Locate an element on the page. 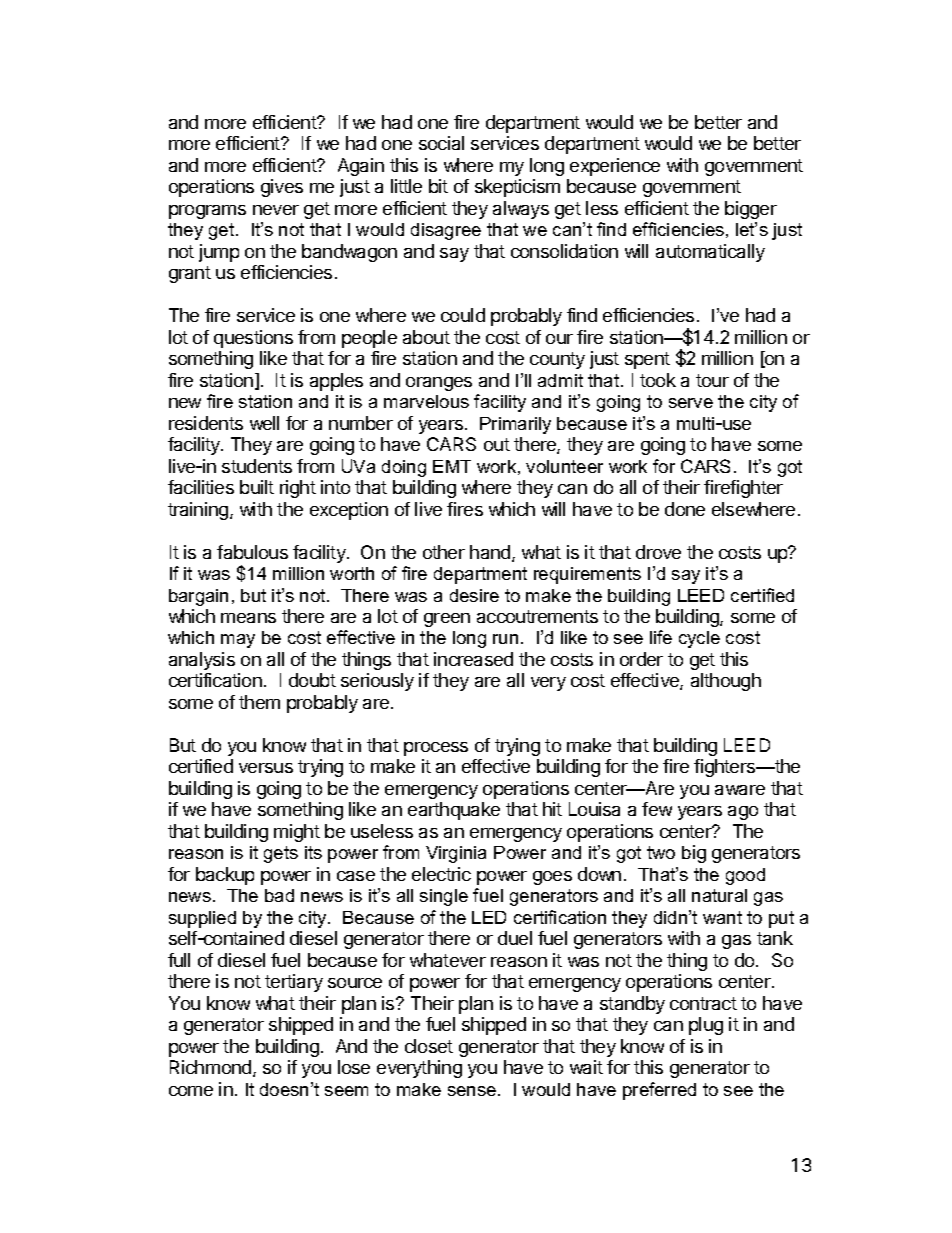 The image size is (952, 1233). students is located at coordinates (257, 466).
